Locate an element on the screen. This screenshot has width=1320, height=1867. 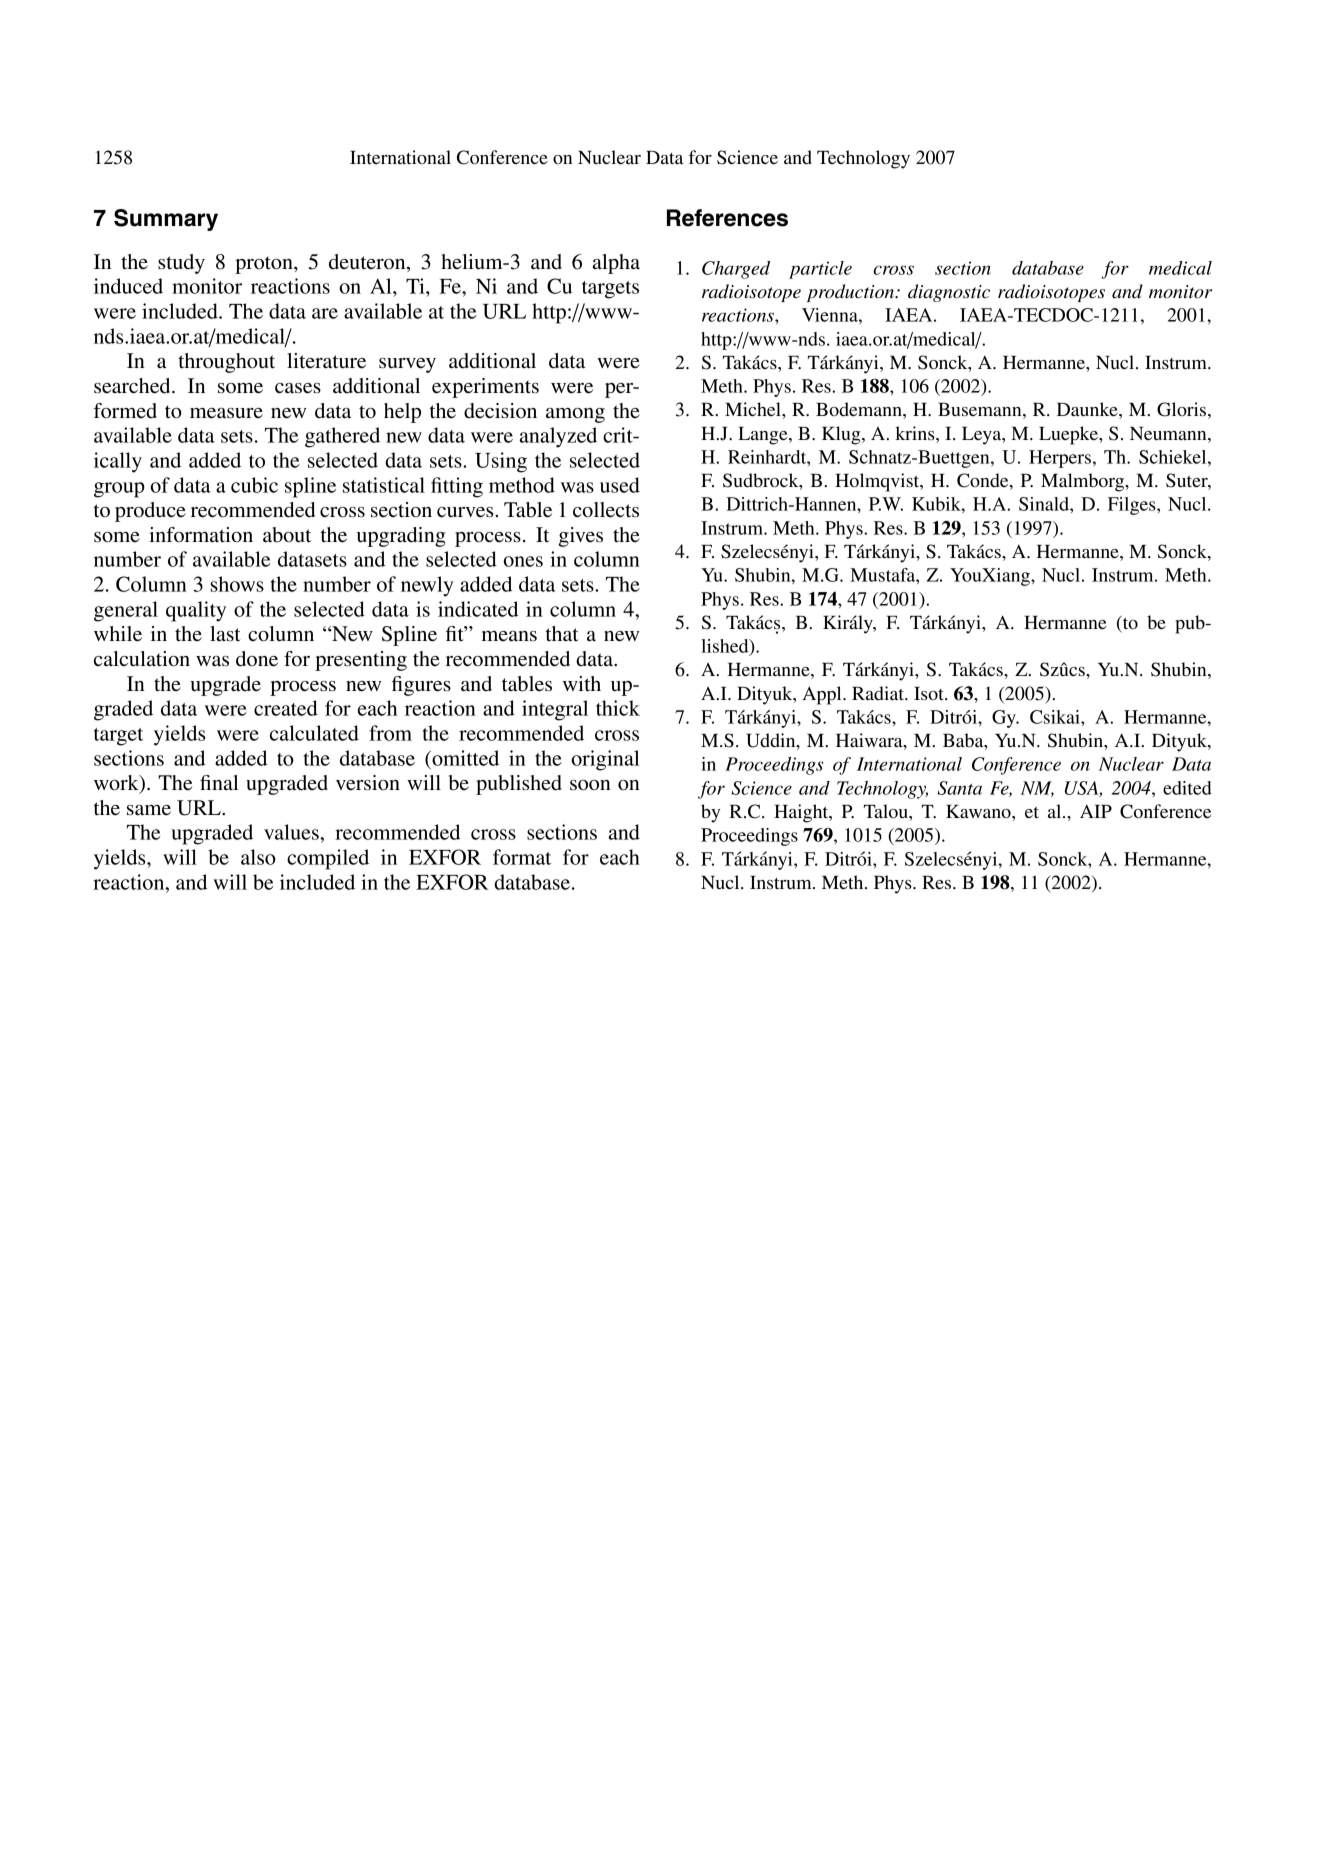
that is located at coordinates (562, 634).
